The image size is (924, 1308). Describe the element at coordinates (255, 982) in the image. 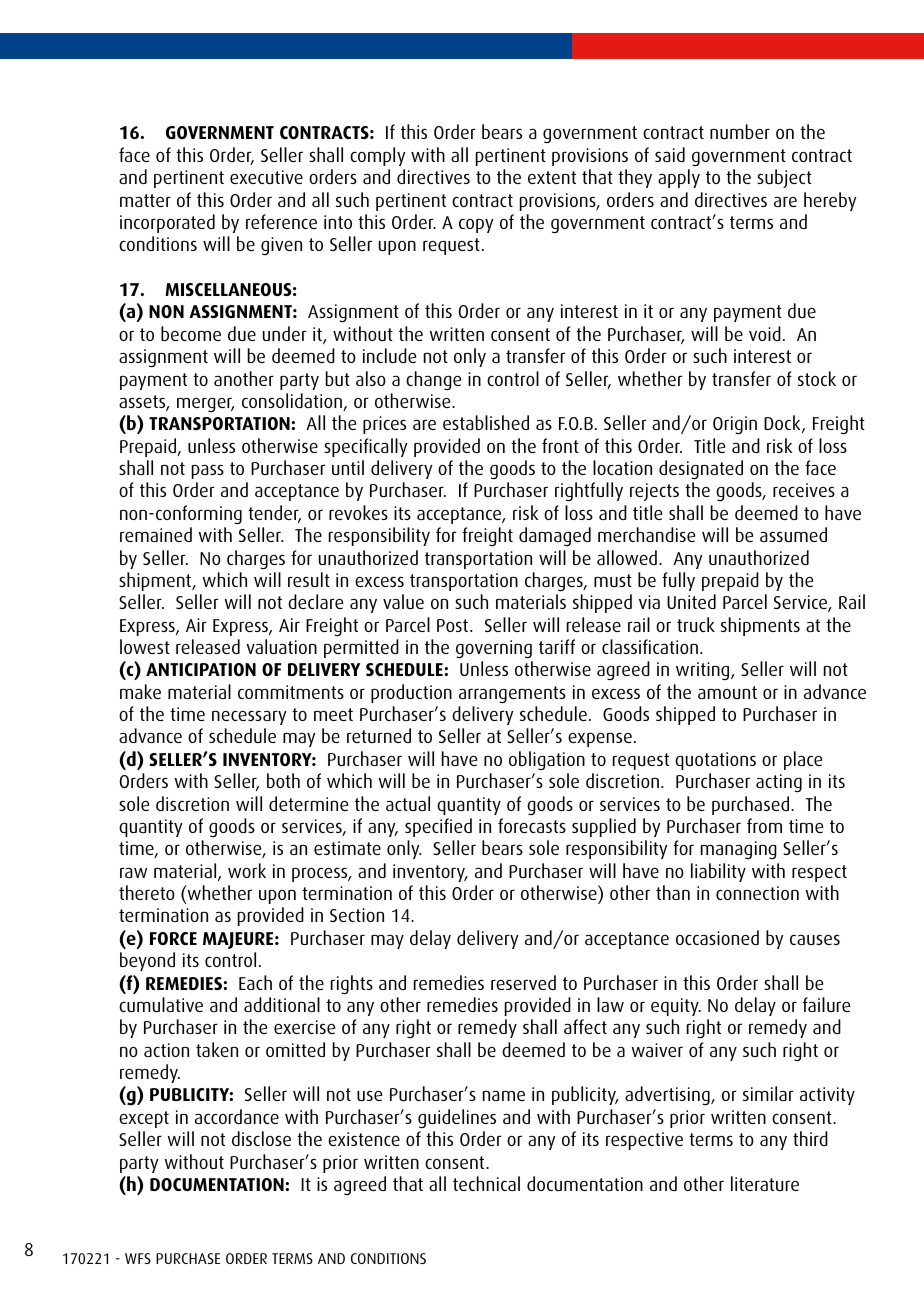

I see `Each` at that location.
